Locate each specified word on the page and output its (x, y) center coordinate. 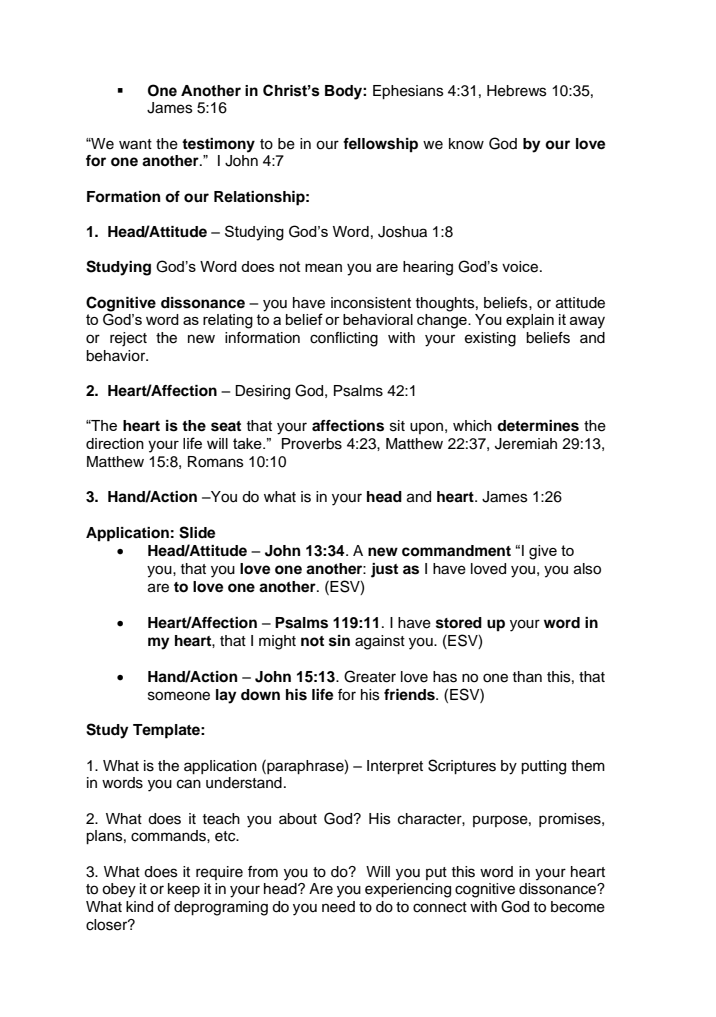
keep (184, 890)
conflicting (344, 339)
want (135, 144)
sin (339, 641)
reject (128, 339)
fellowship (380, 145)
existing (490, 339)
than (527, 676)
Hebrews (517, 91)
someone (179, 696)
